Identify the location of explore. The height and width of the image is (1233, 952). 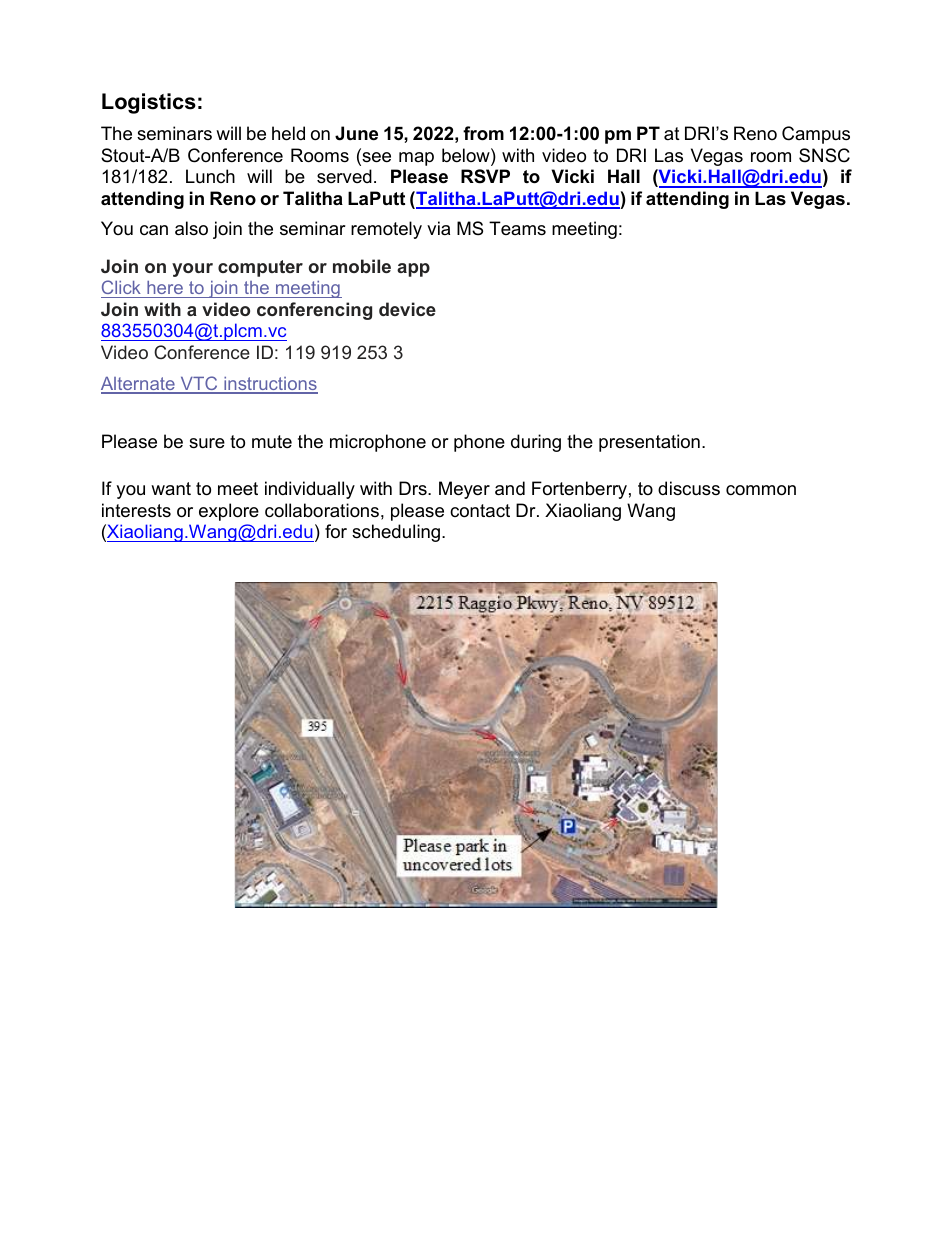
(229, 512).
